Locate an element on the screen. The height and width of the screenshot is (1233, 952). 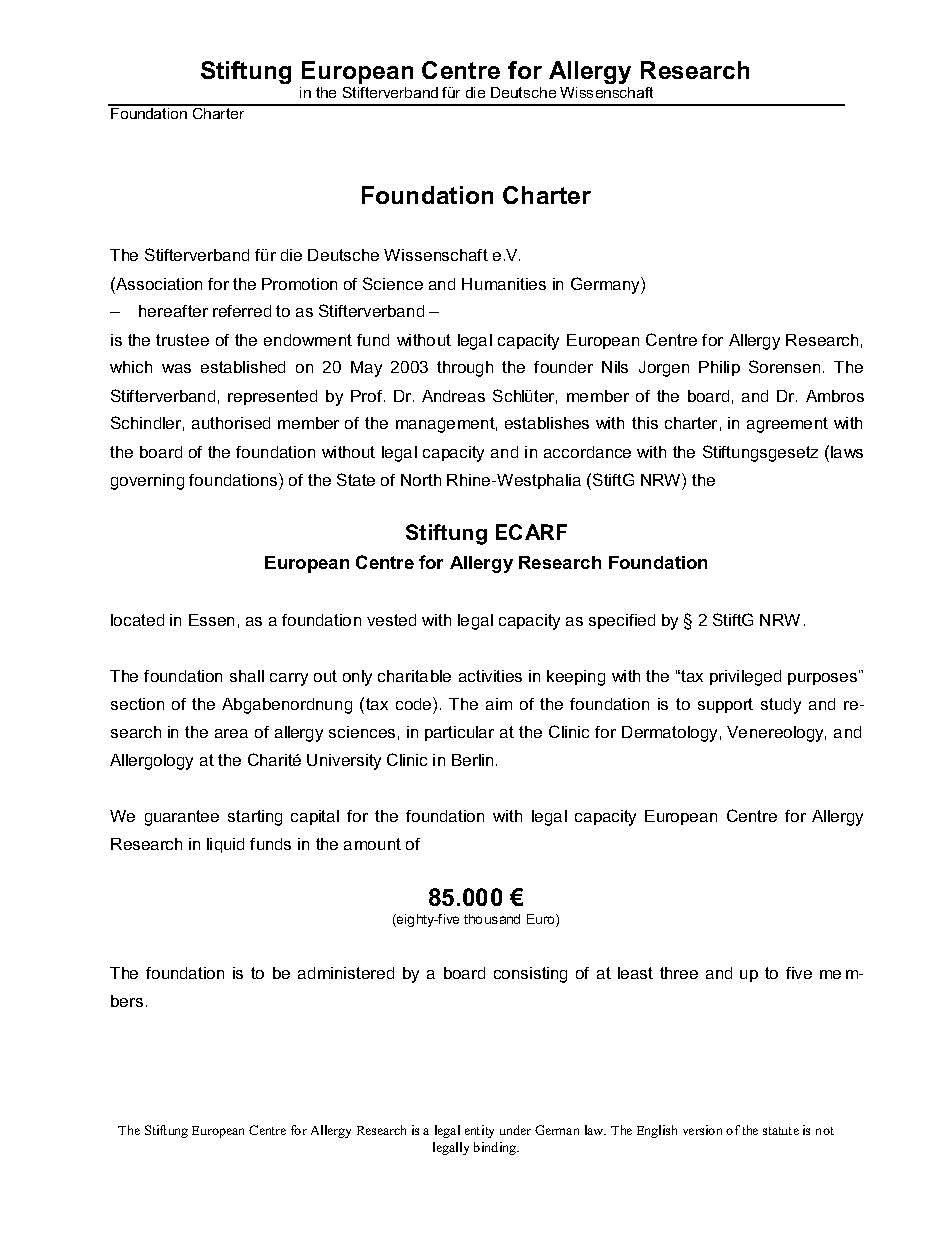
area is located at coordinates (231, 733).
